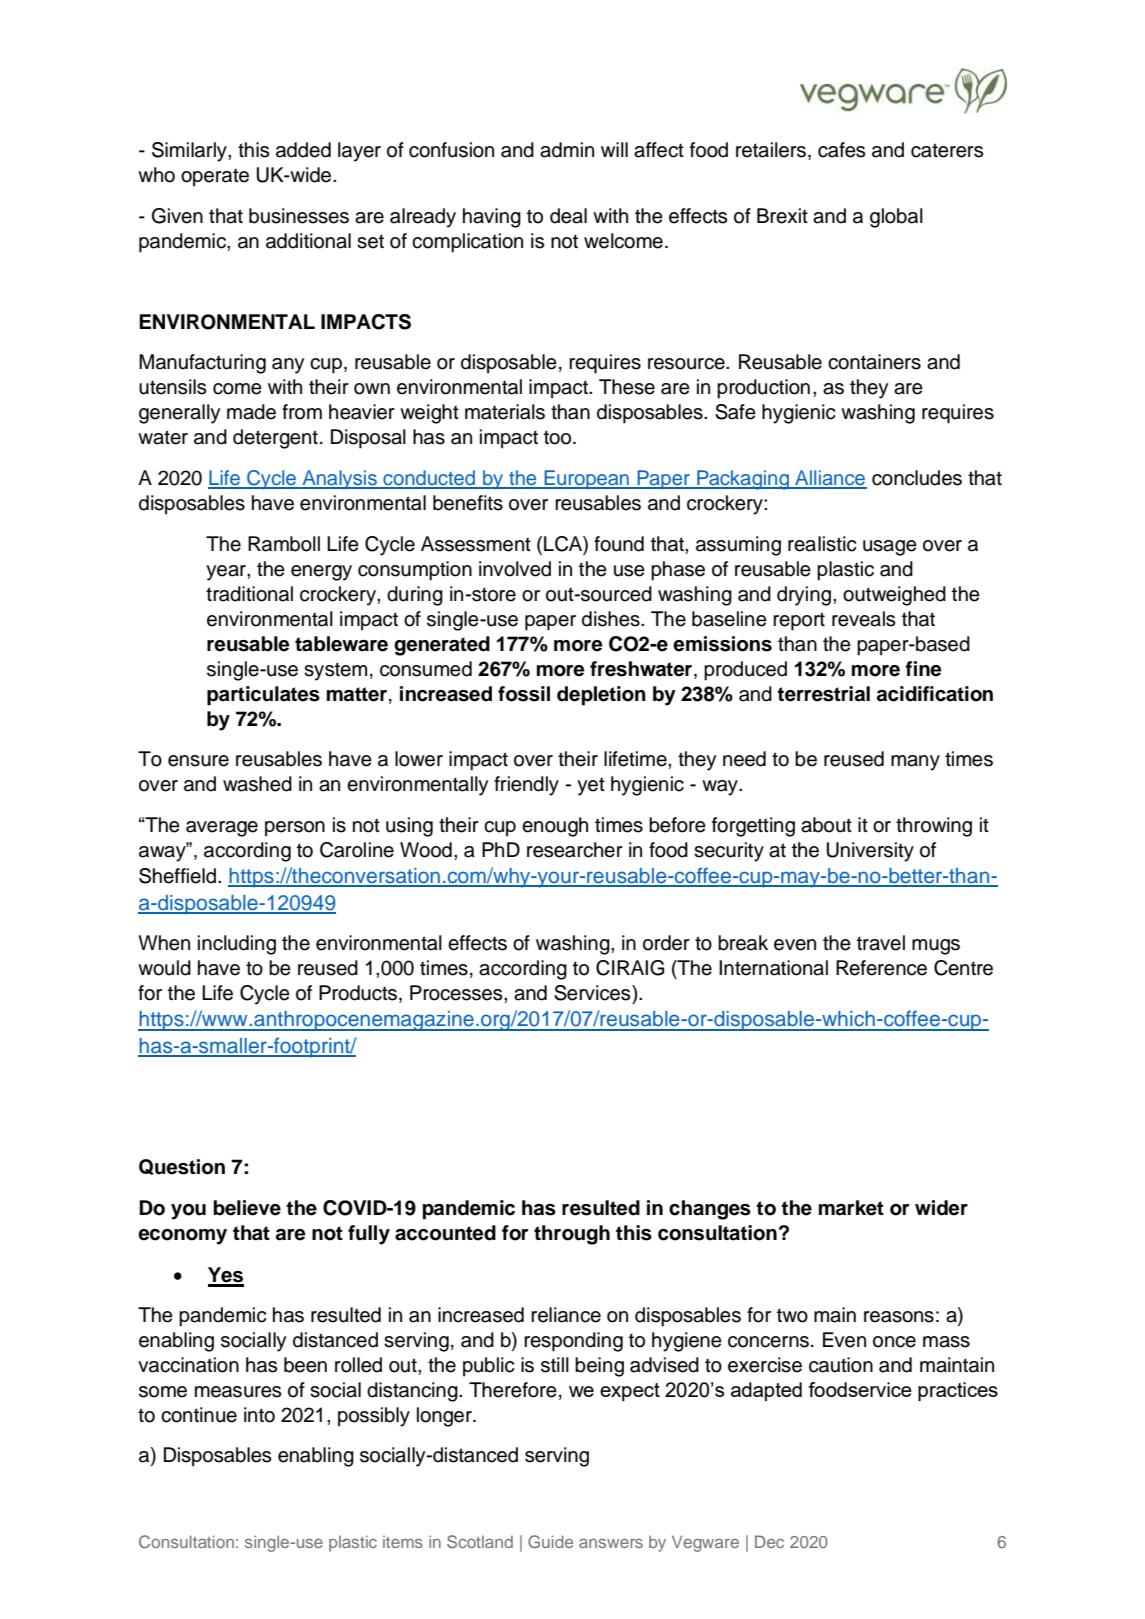 This document has height=1619, width=1145. I want to click on into, so click(259, 1415).
